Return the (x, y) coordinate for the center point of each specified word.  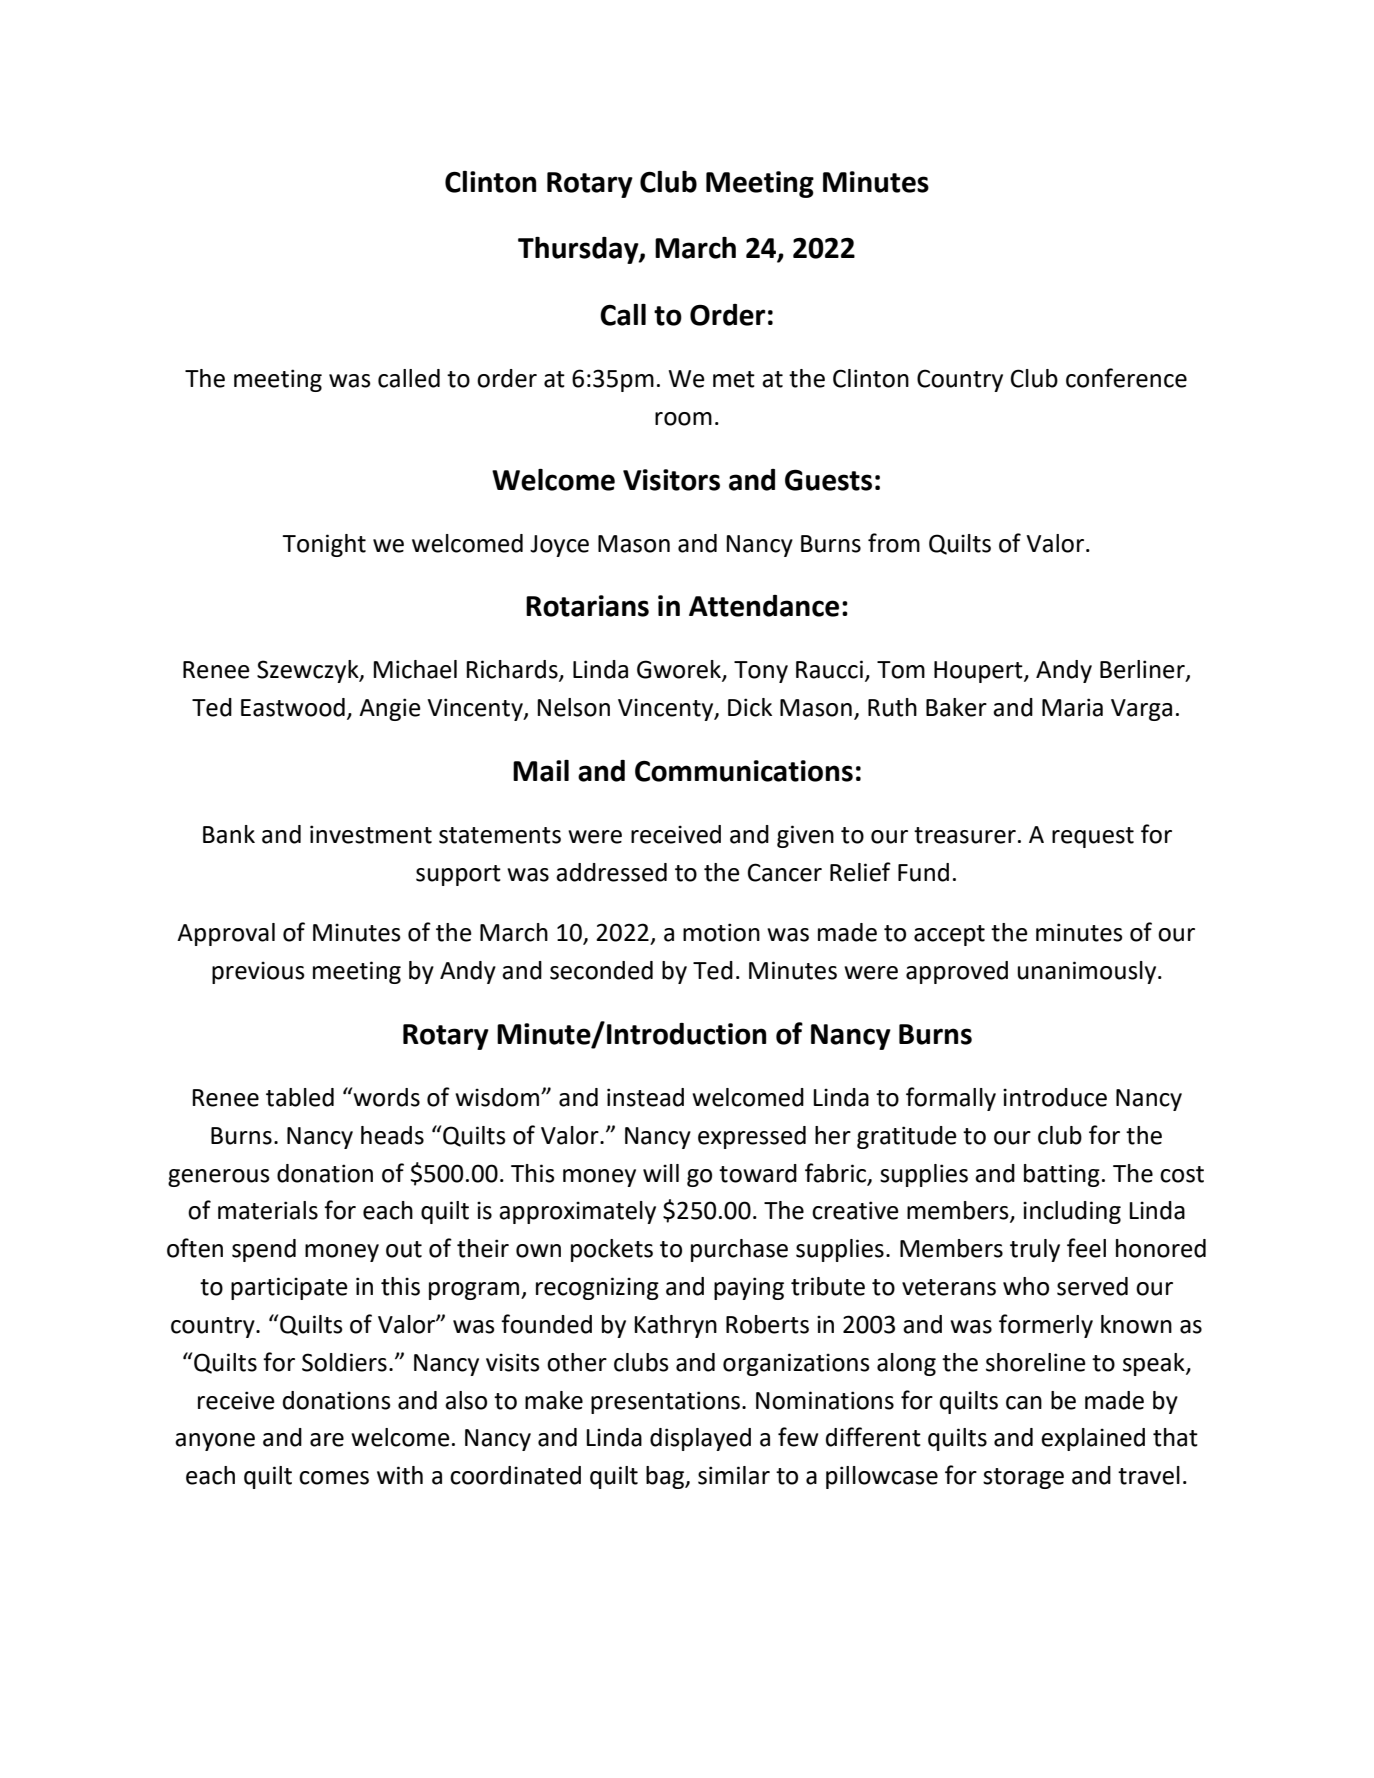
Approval (226, 934)
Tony (761, 672)
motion (721, 932)
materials (268, 1210)
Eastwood (293, 707)
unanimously (1088, 972)
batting (1062, 1175)
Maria (1072, 707)
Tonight (324, 545)
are (327, 1440)
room (683, 419)
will (661, 1173)
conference (1126, 378)
